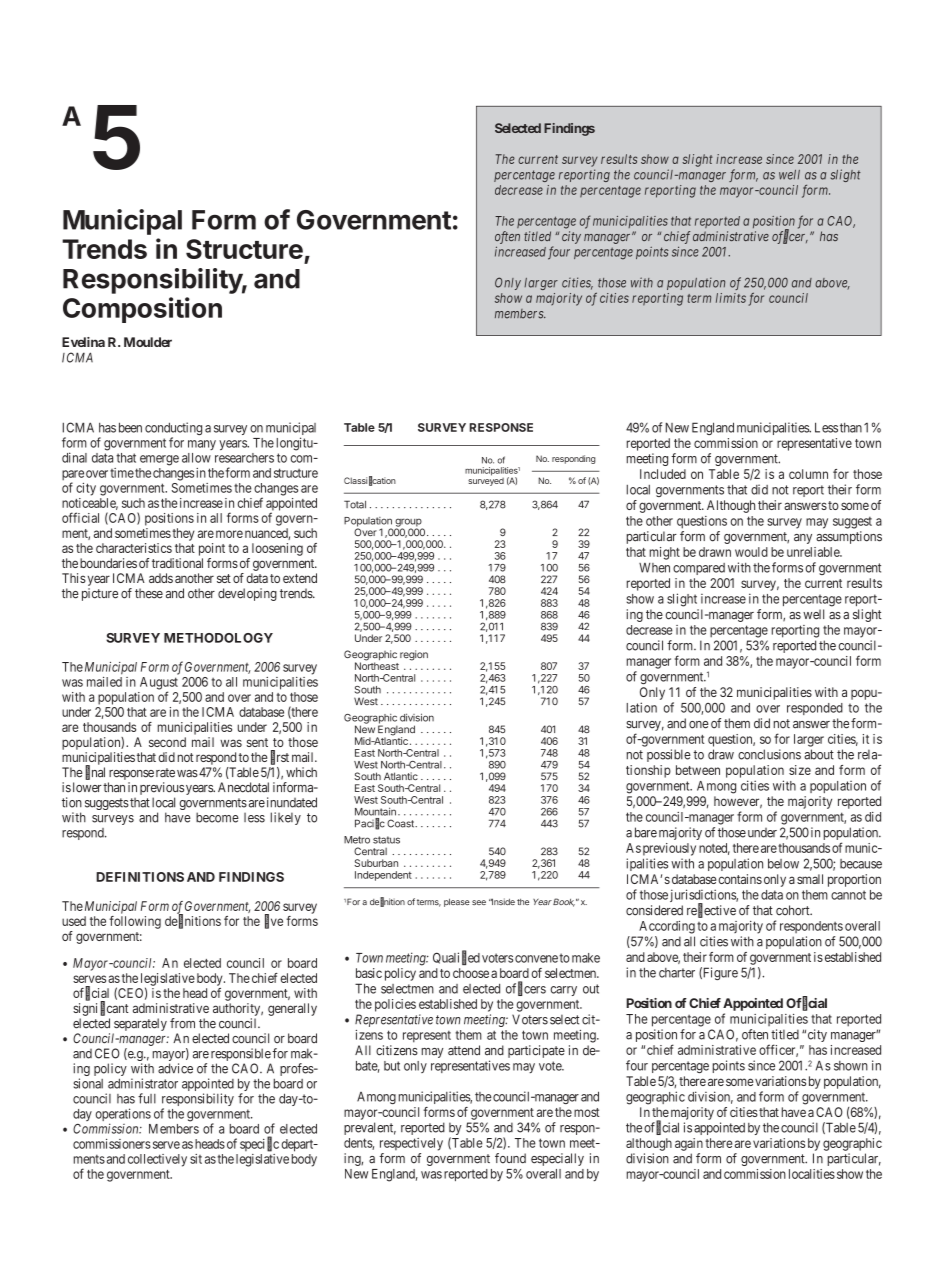 The width and height of the image is (952, 1270). I want to click on limits, so click(731, 298).
